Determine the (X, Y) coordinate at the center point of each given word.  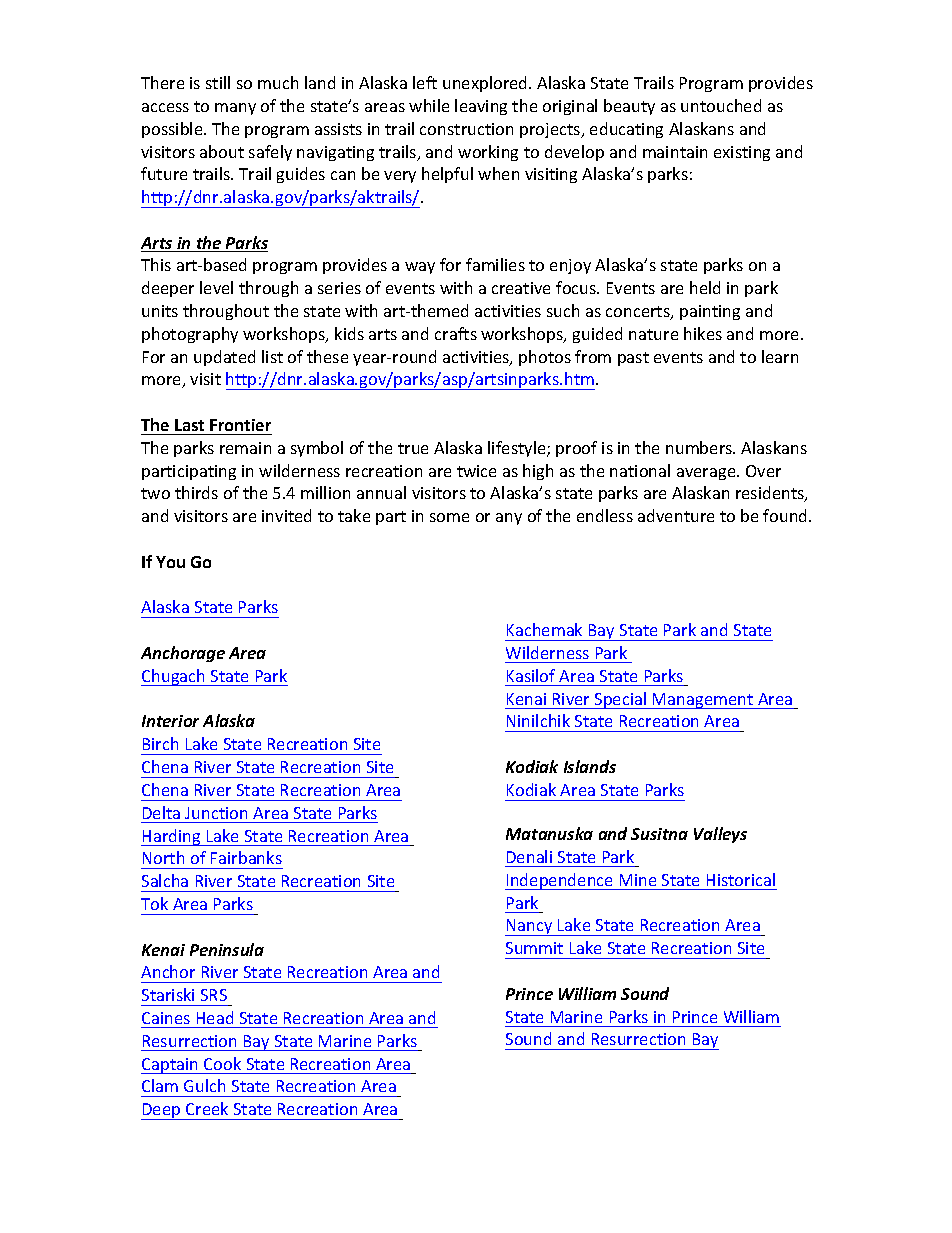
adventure (676, 515)
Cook (222, 1063)
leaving (481, 107)
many (235, 109)
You (170, 562)
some (449, 517)
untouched (721, 105)
